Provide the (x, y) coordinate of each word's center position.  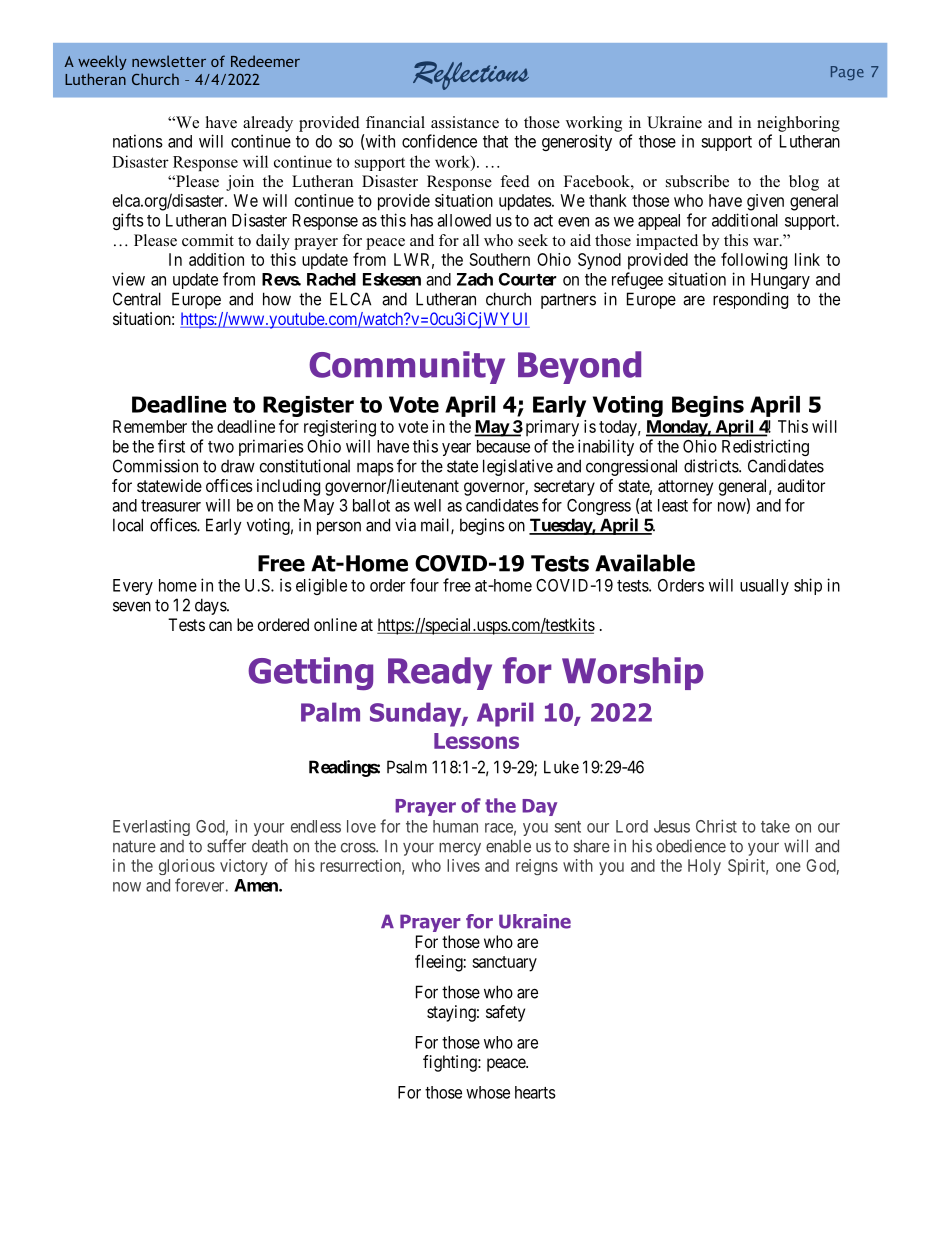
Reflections (471, 75)
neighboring (798, 124)
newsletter (169, 61)
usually (764, 587)
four (424, 585)
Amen (257, 885)
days (211, 606)
